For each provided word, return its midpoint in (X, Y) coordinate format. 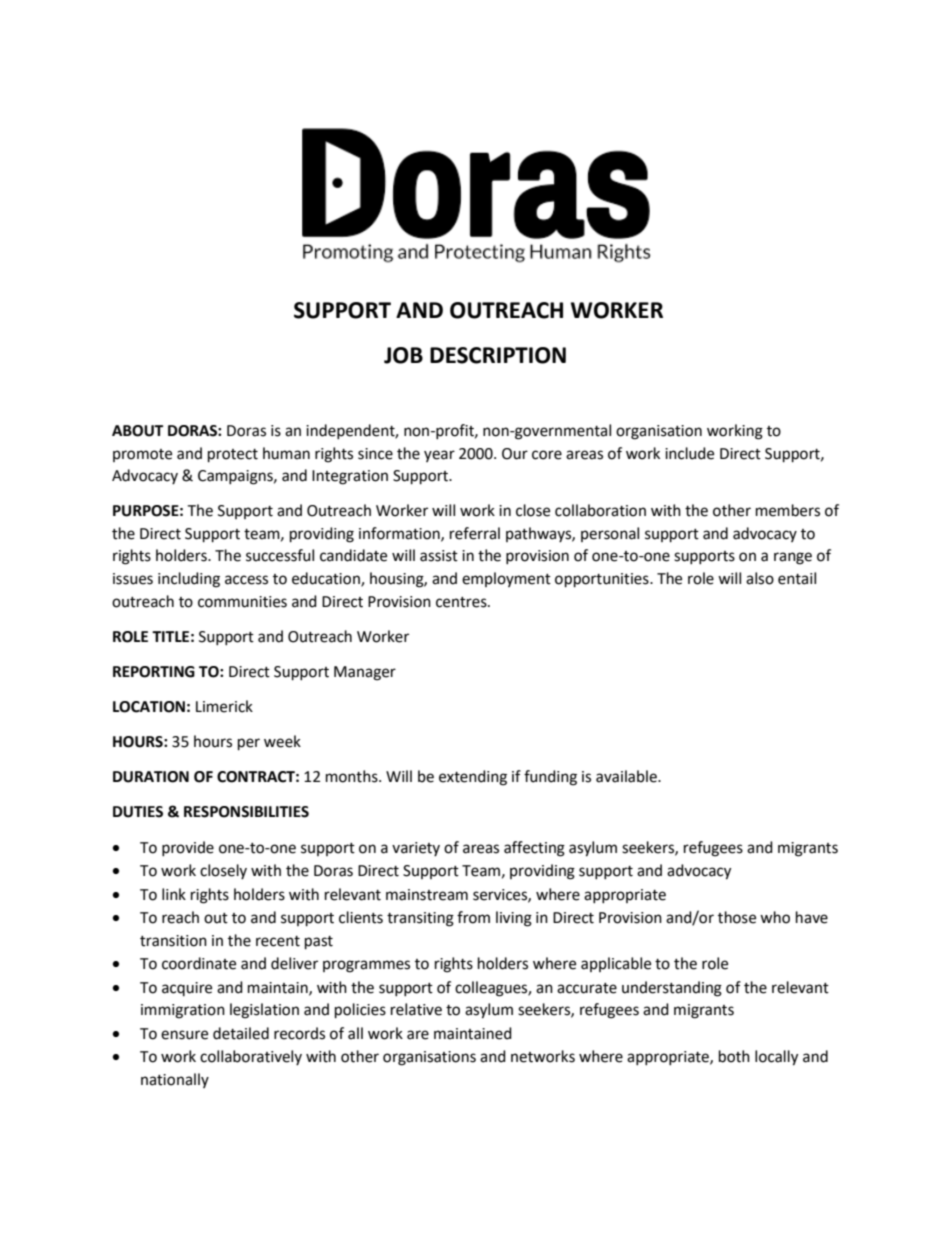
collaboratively (251, 1057)
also (760, 578)
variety (416, 849)
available (627, 776)
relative (416, 1009)
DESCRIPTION (498, 355)
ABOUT (137, 431)
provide (188, 848)
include (689, 453)
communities (242, 602)
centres (462, 602)
